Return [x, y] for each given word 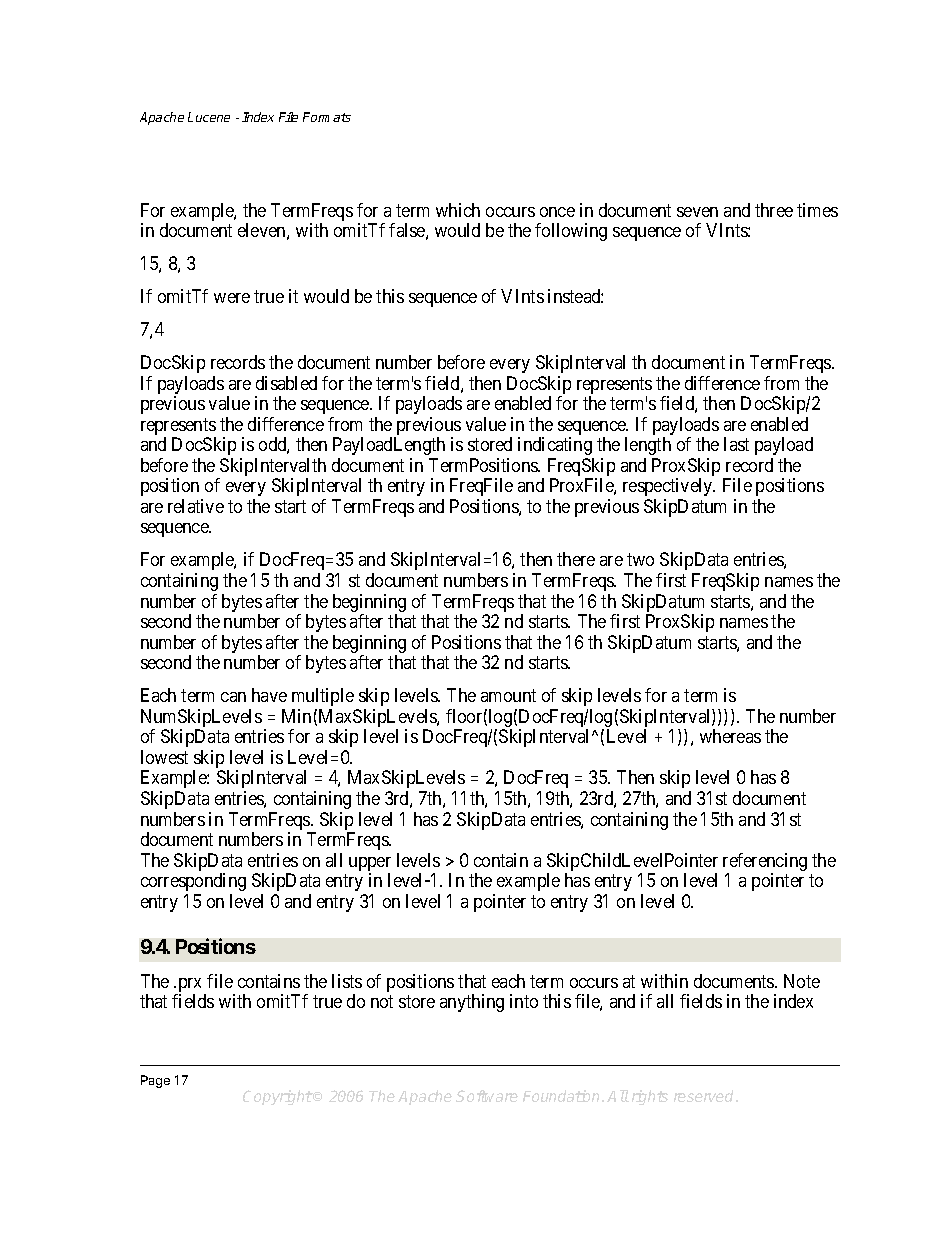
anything [472, 1003]
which [458, 210]
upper [370, 865]
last [736, 444]
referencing [765, 863]
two [640, 560]
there [576, 559]
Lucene [209, 117]
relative [196, 506]
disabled [286, 383]
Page [155, 1081]
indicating [555, 446]
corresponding [193, 882]
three [774, 210]
